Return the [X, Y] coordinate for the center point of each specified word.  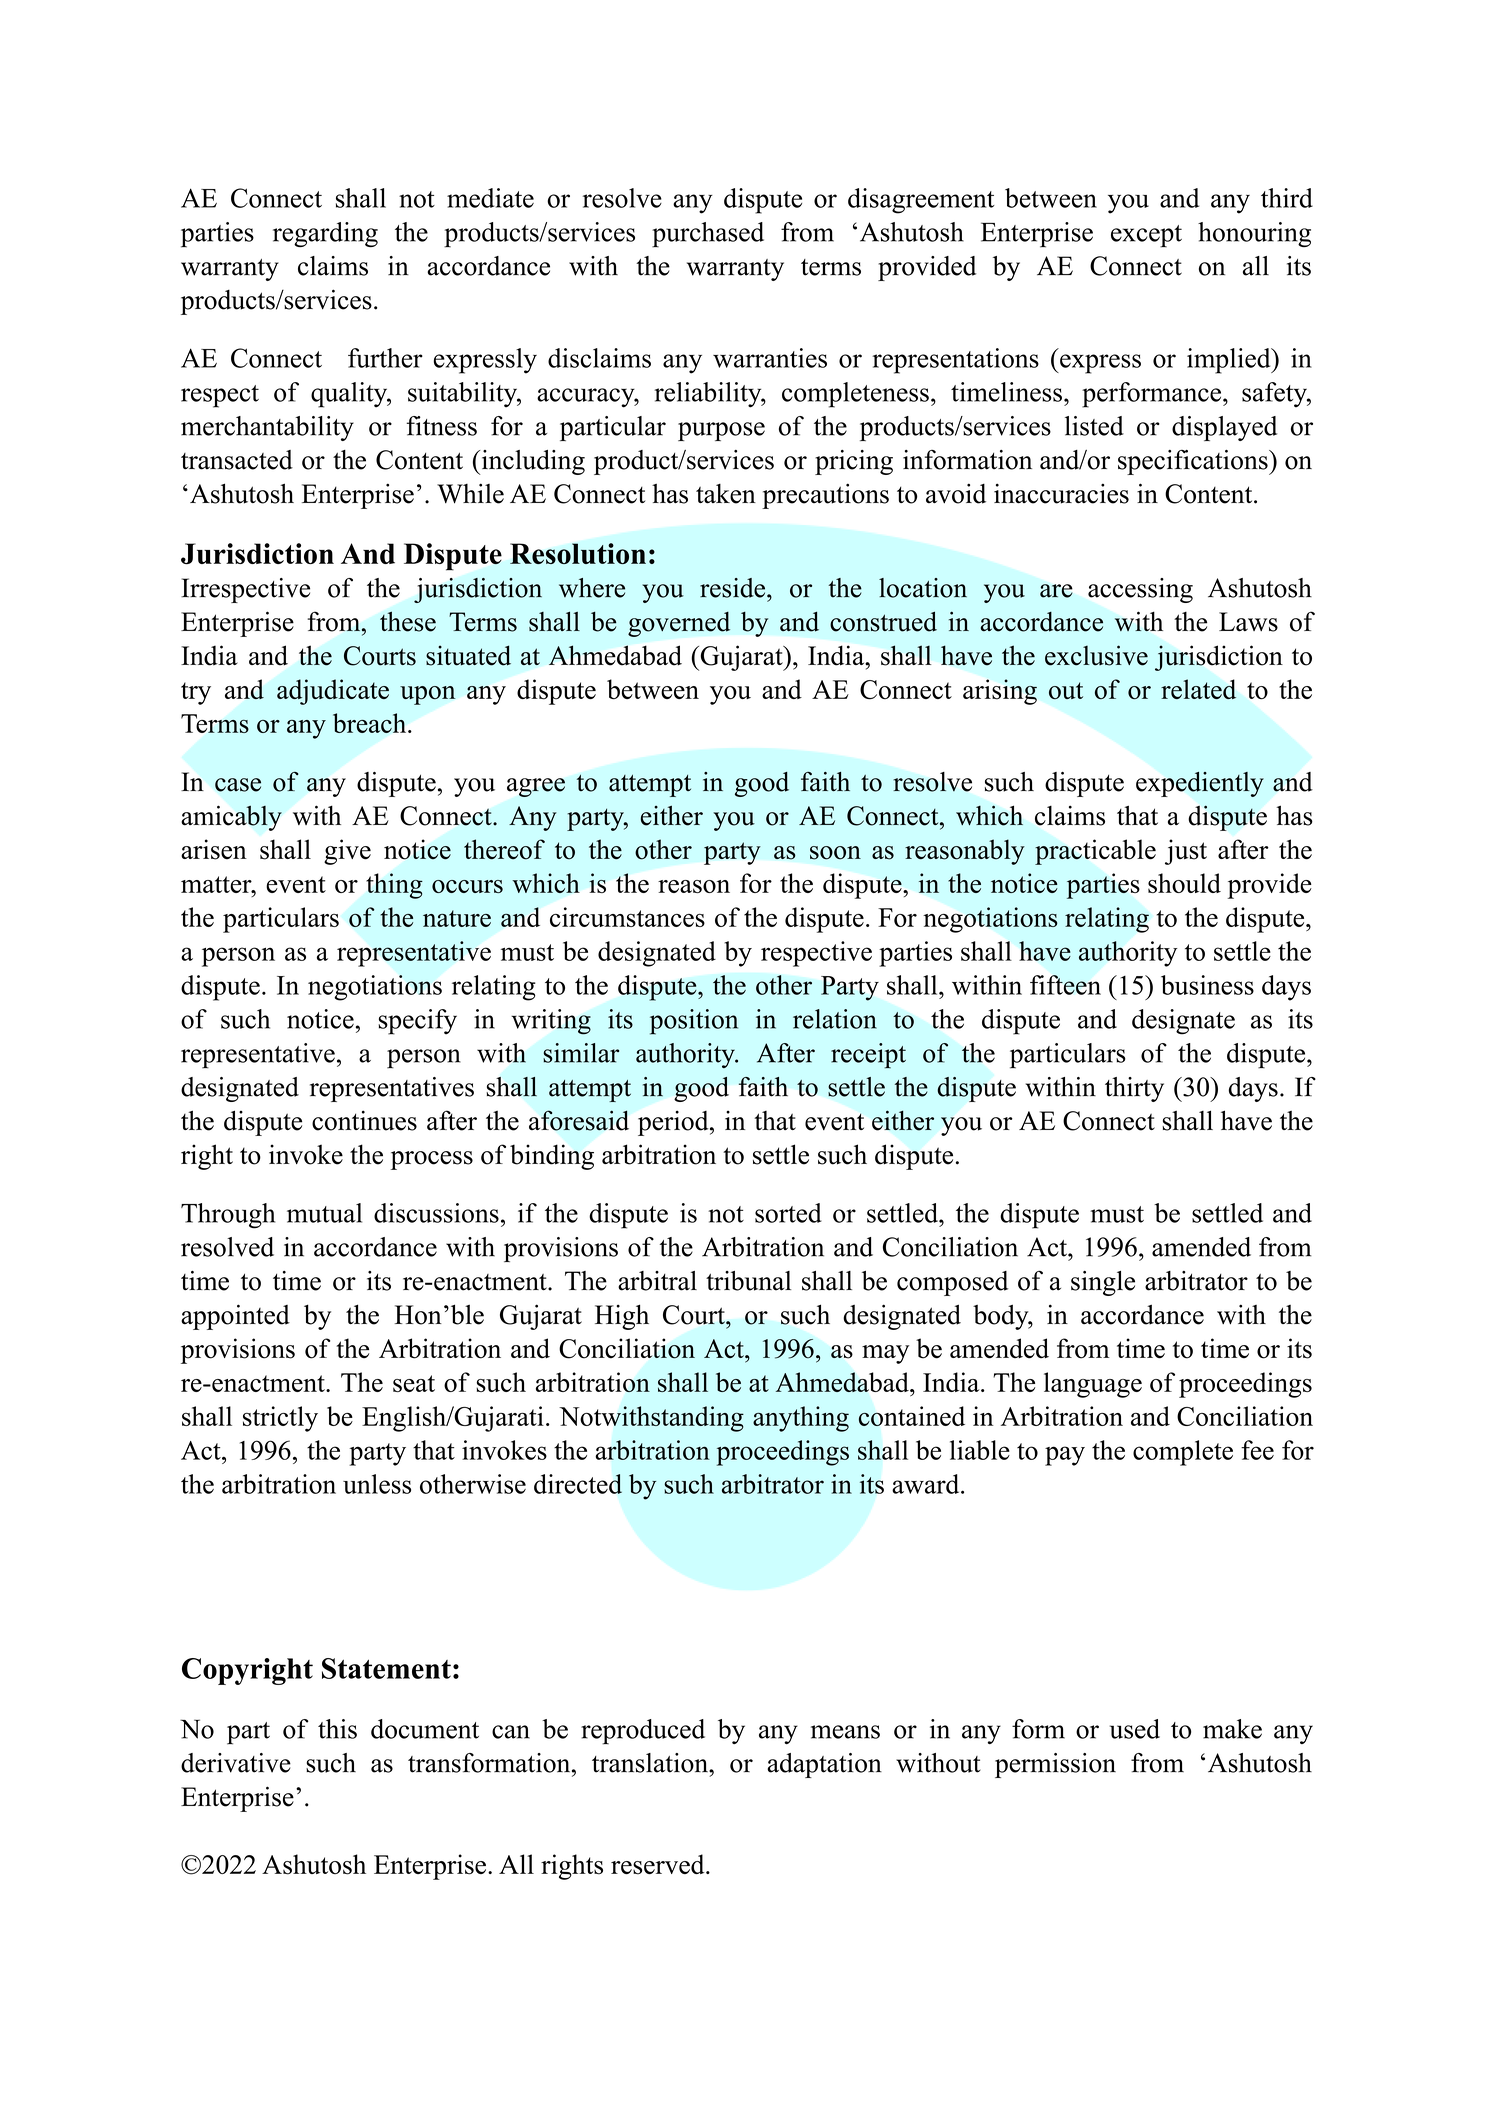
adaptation [824, 1765]
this [337, 1729]
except [1146, 236]
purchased [708, 235]
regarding [325, 234]
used [1135, 1729]
